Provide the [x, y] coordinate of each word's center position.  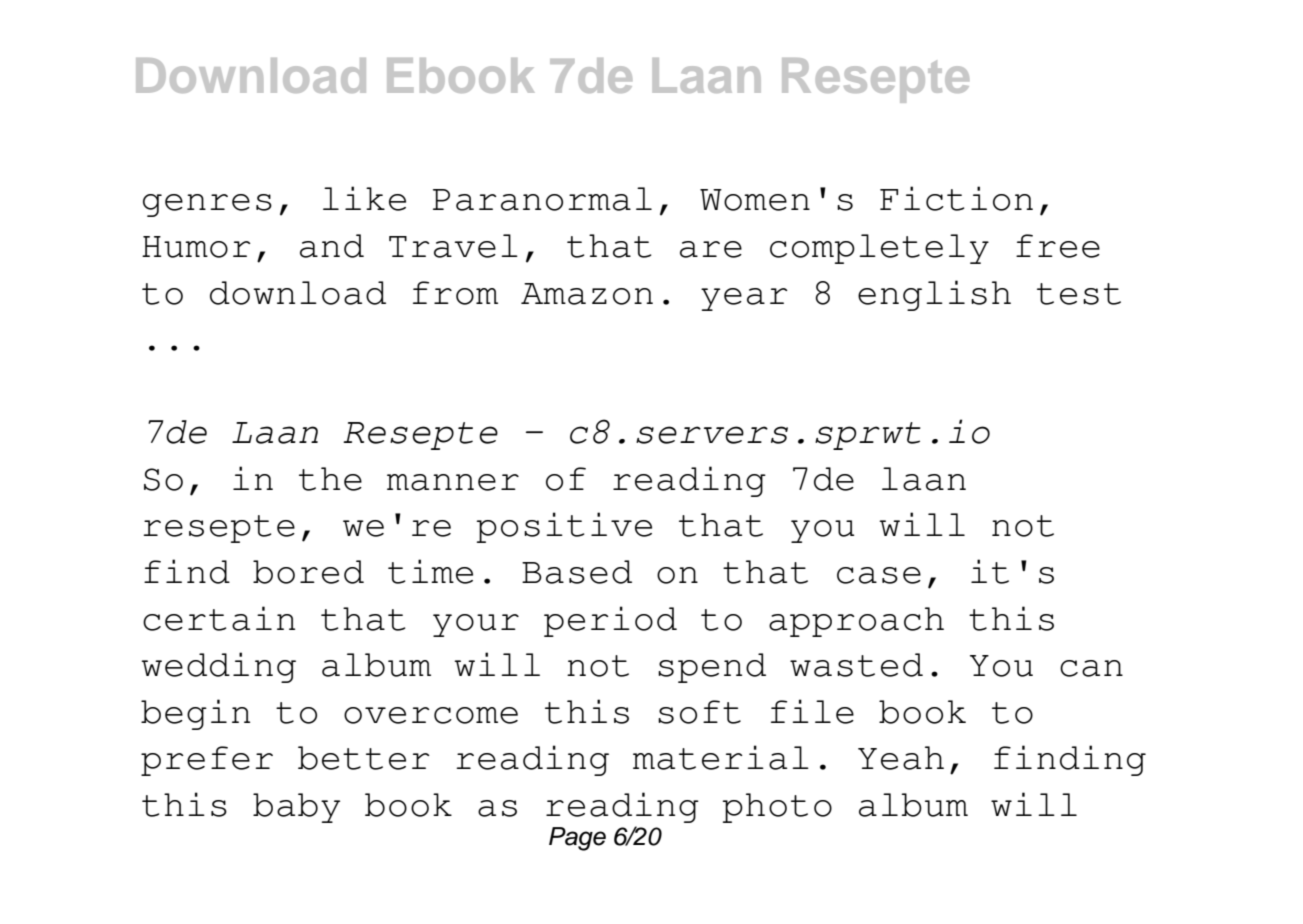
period [610, 621]
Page [577, 839]
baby [296, 808]
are [711, 249]
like [364, 198]
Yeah [901, 758]
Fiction [956, 198]
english [934, 295]
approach [856, 622]
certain [219, 618]
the [330, 479]
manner [453, 482]
